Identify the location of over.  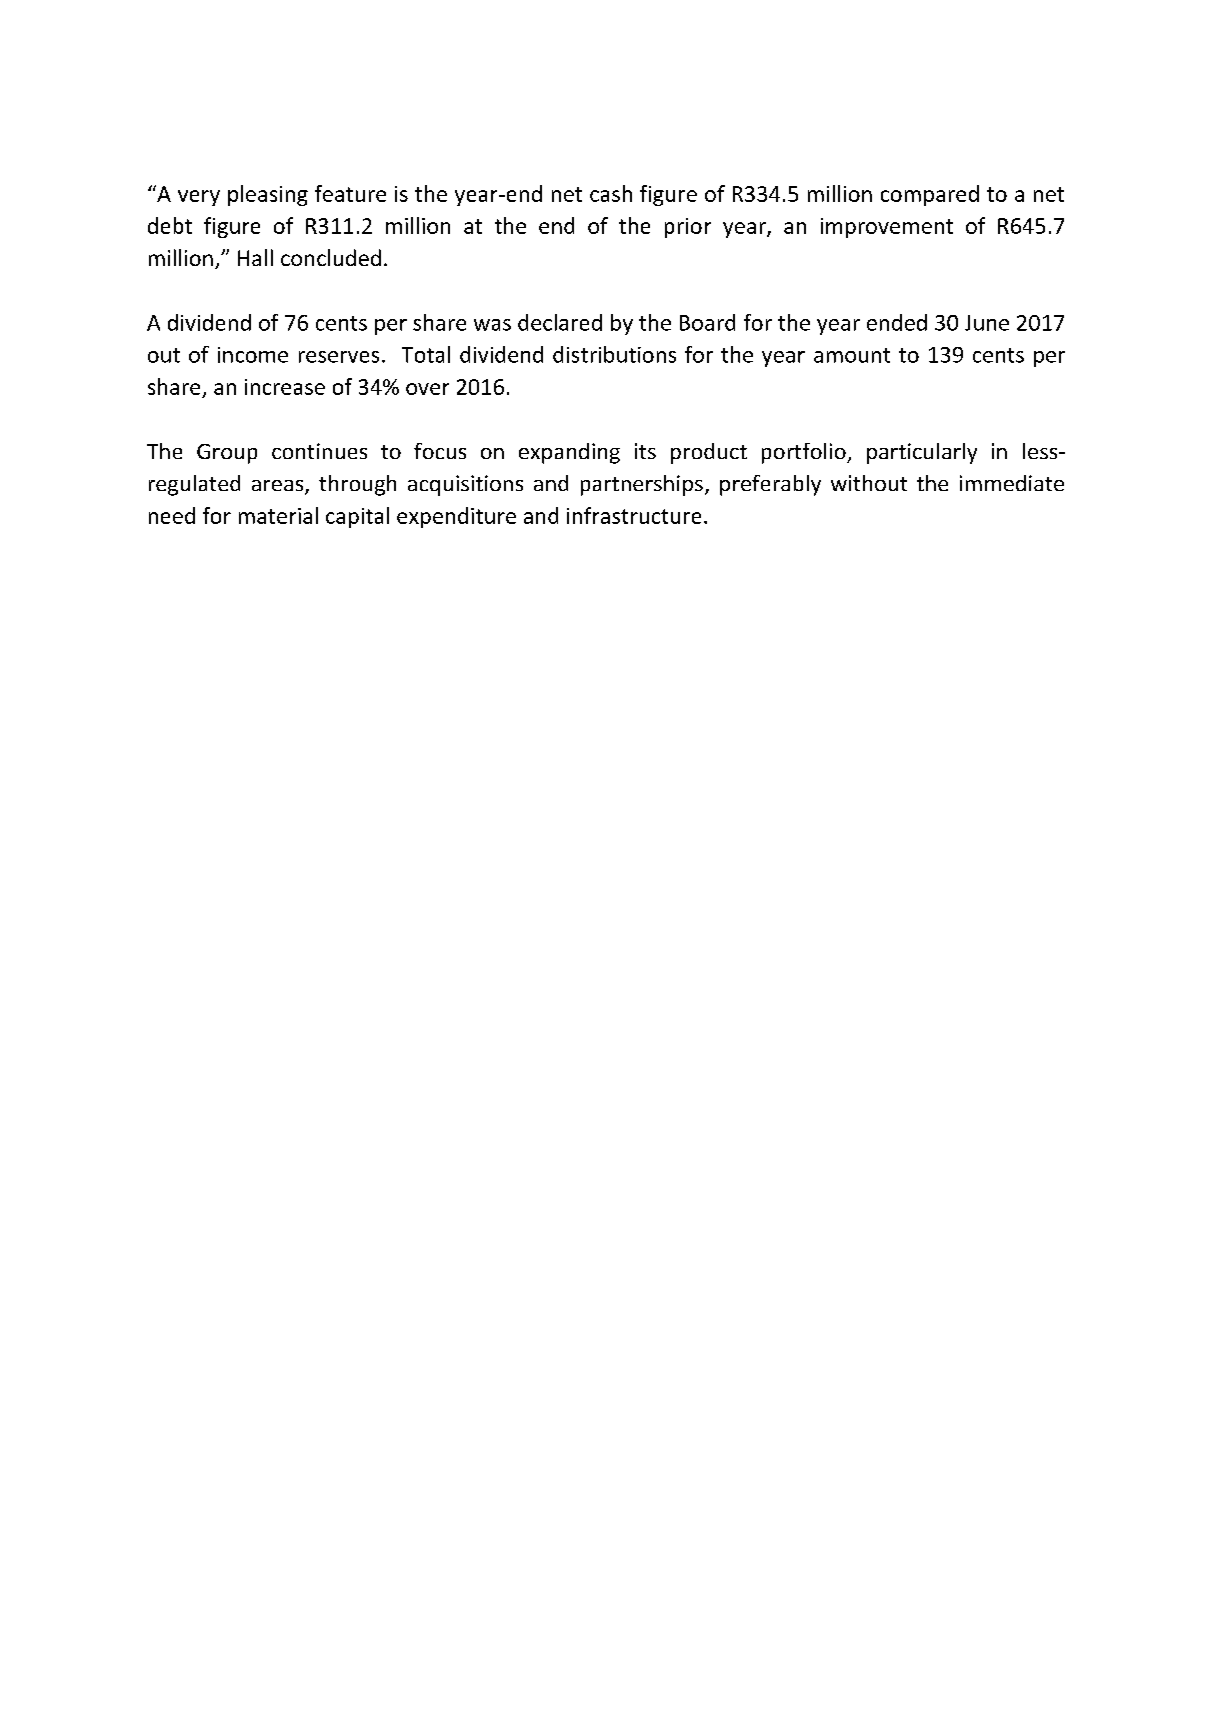
(427, 389).
